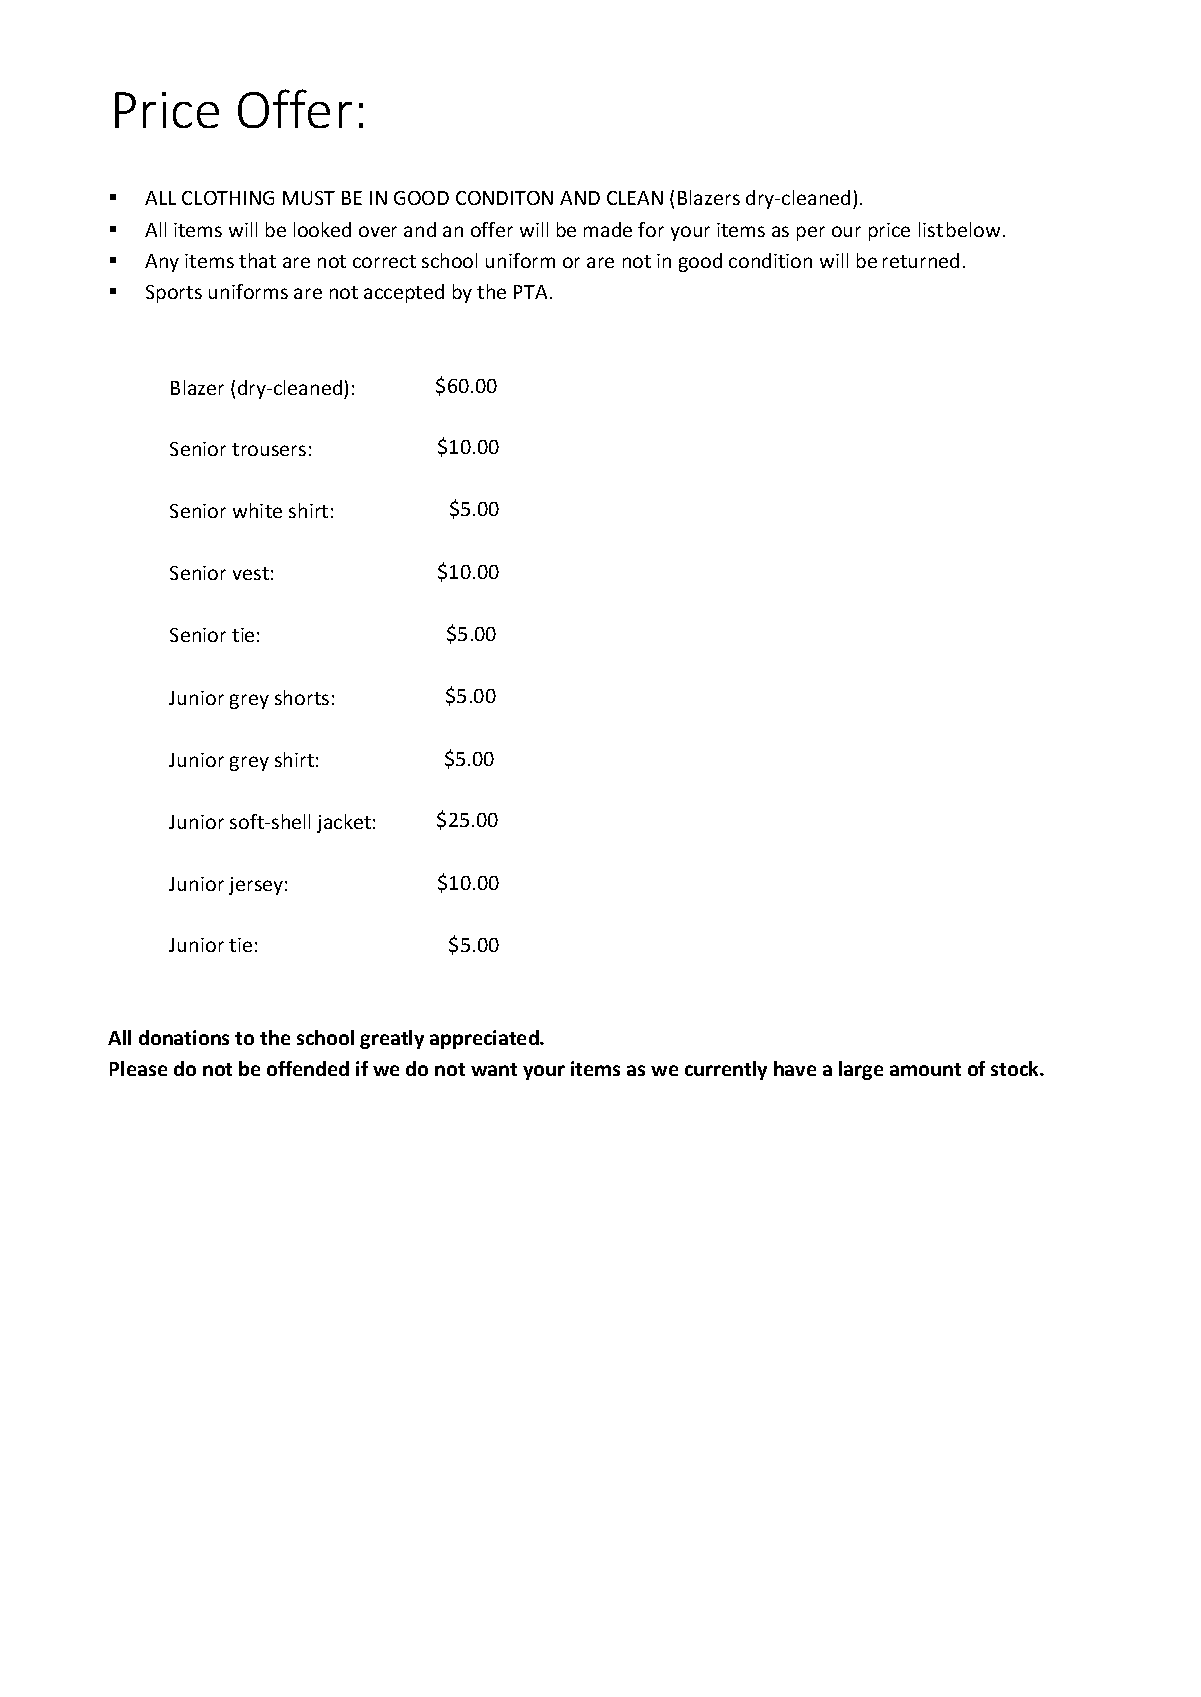 Image resolution: width=1201 pixels, height=1697 pixels. I want to click on CLOTHING, so click(228, 198).
